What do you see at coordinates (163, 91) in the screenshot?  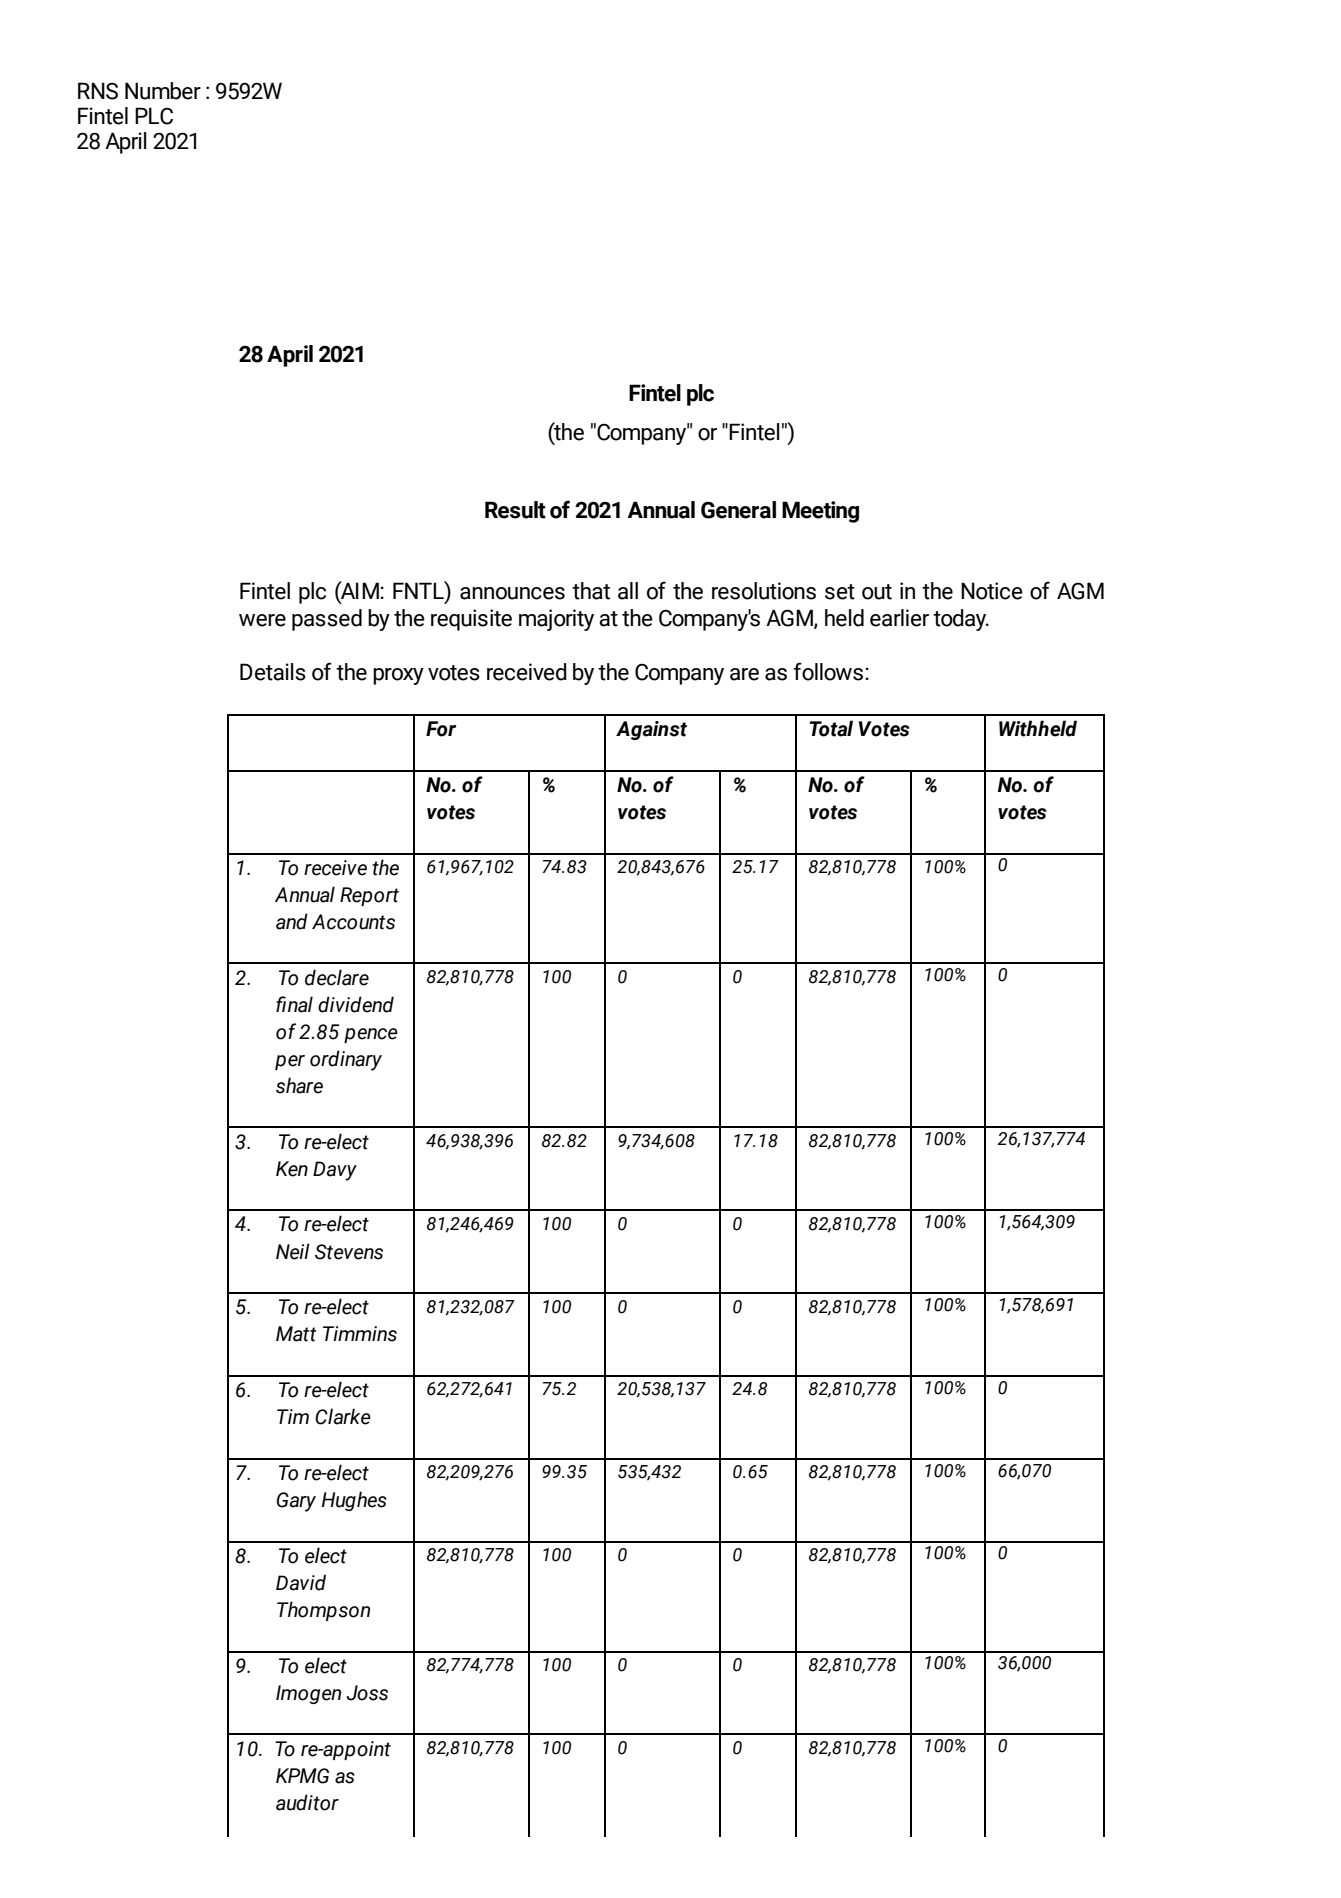 I see `Number` at bounding box center [163, 91].
